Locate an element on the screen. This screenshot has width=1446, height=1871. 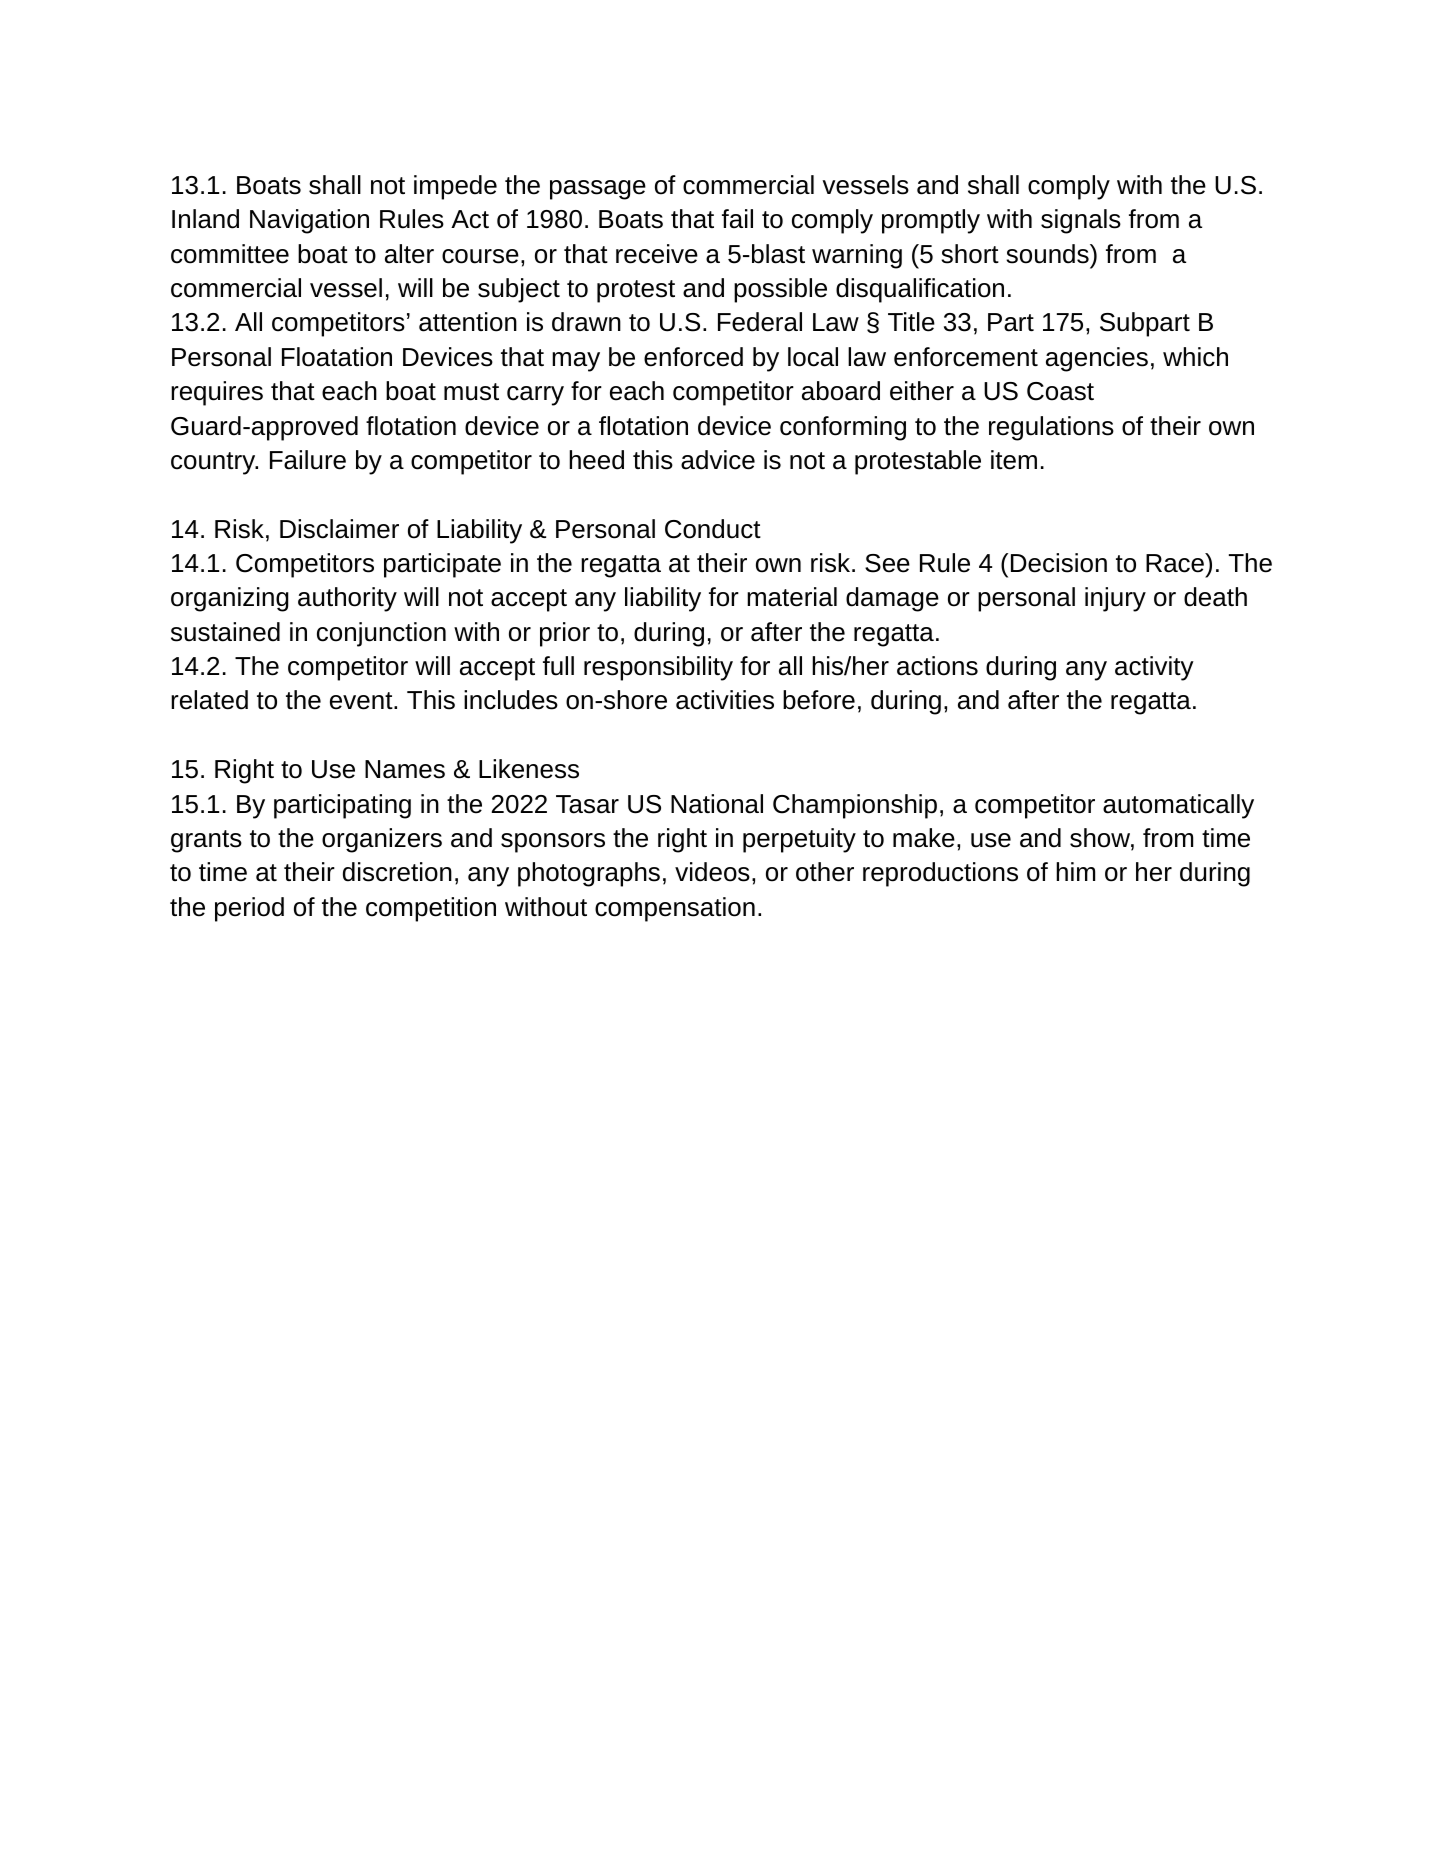
advice is located at coordinates (718, 460).
